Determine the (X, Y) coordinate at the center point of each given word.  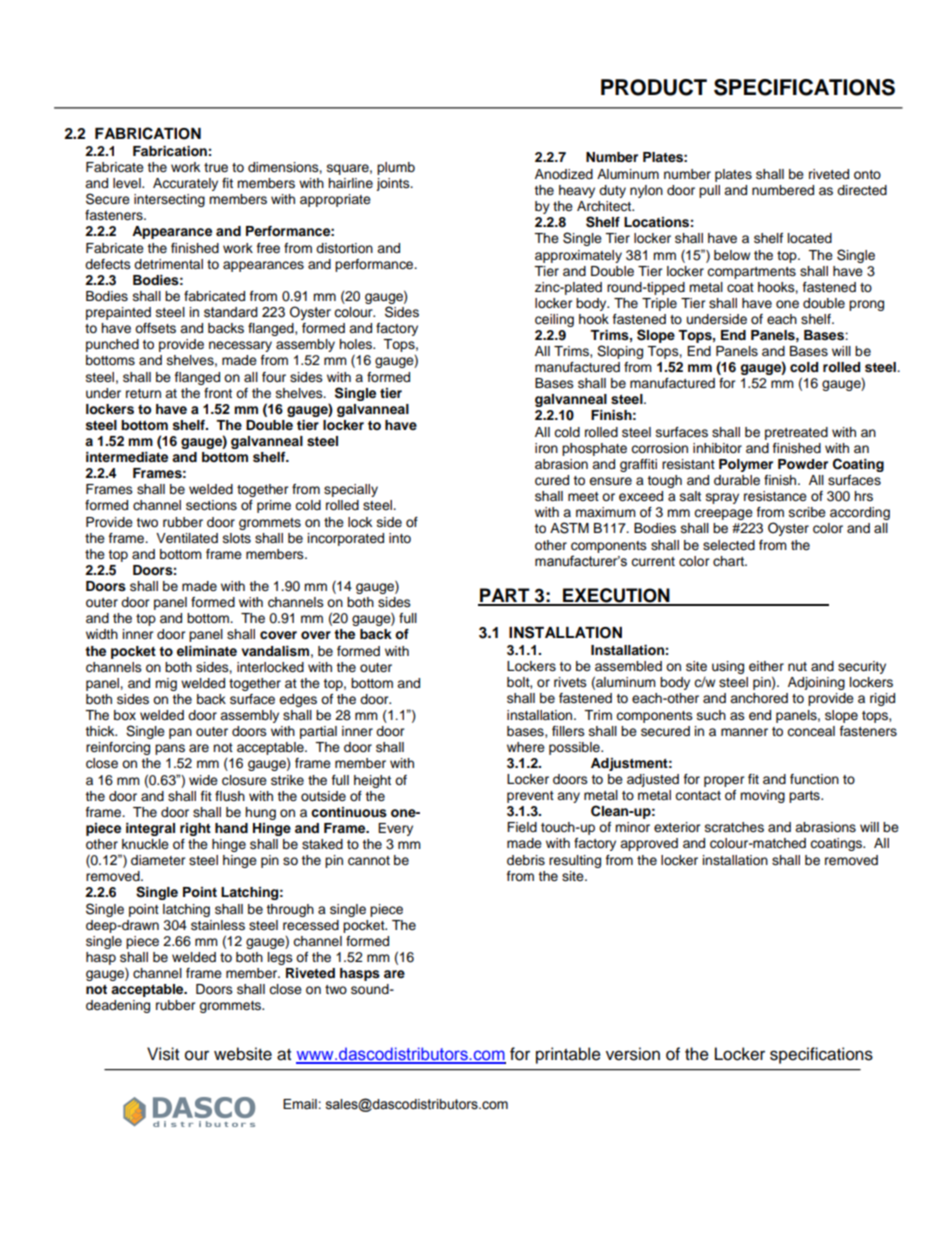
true (216, 168)
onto (867, 174)
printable (568, 1055)
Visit (163, 1054)
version (633, 1054)
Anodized (564, 174)
